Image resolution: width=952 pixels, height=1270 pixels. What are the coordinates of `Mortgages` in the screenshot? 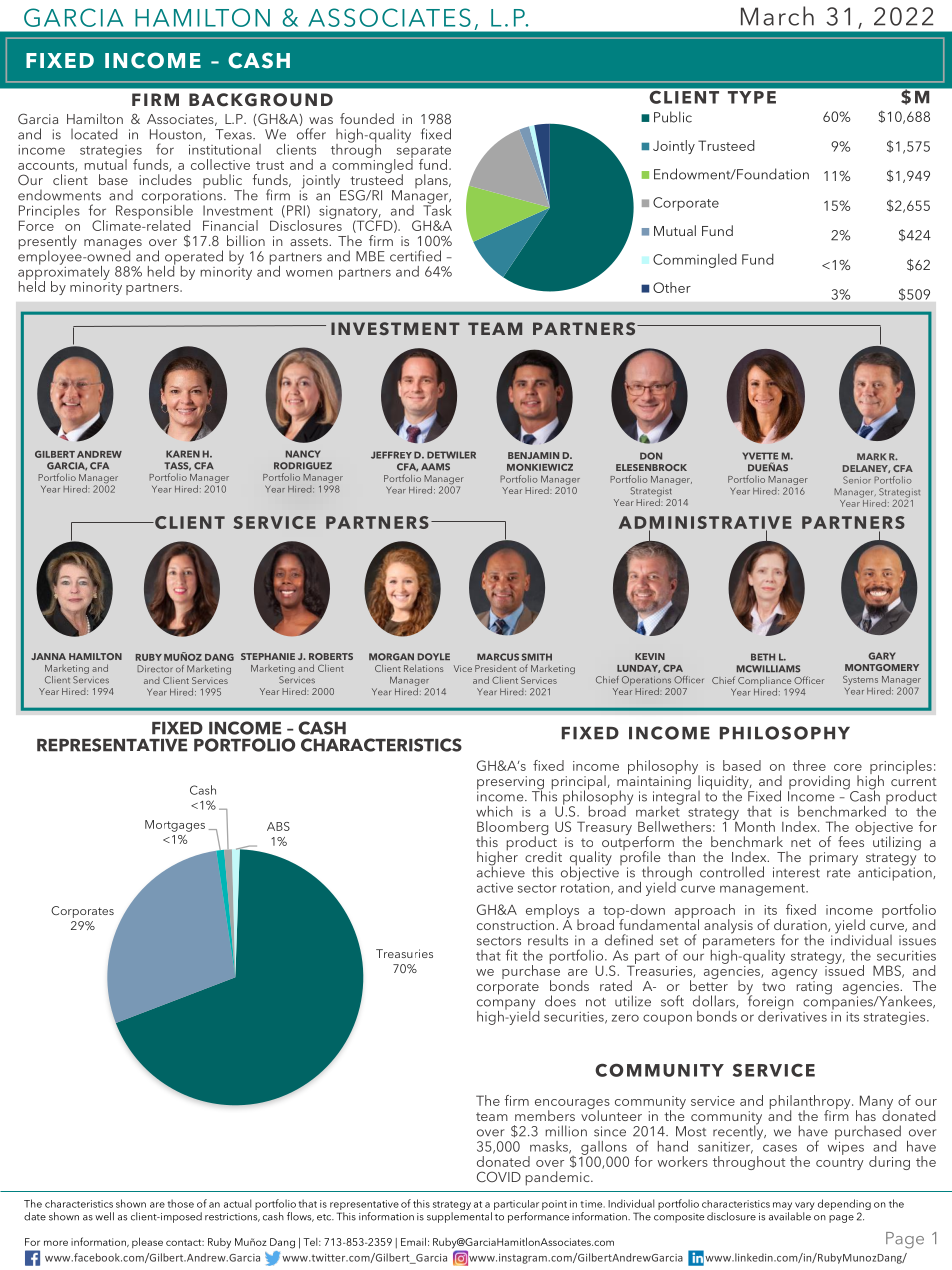 It's located at (175, 826).
